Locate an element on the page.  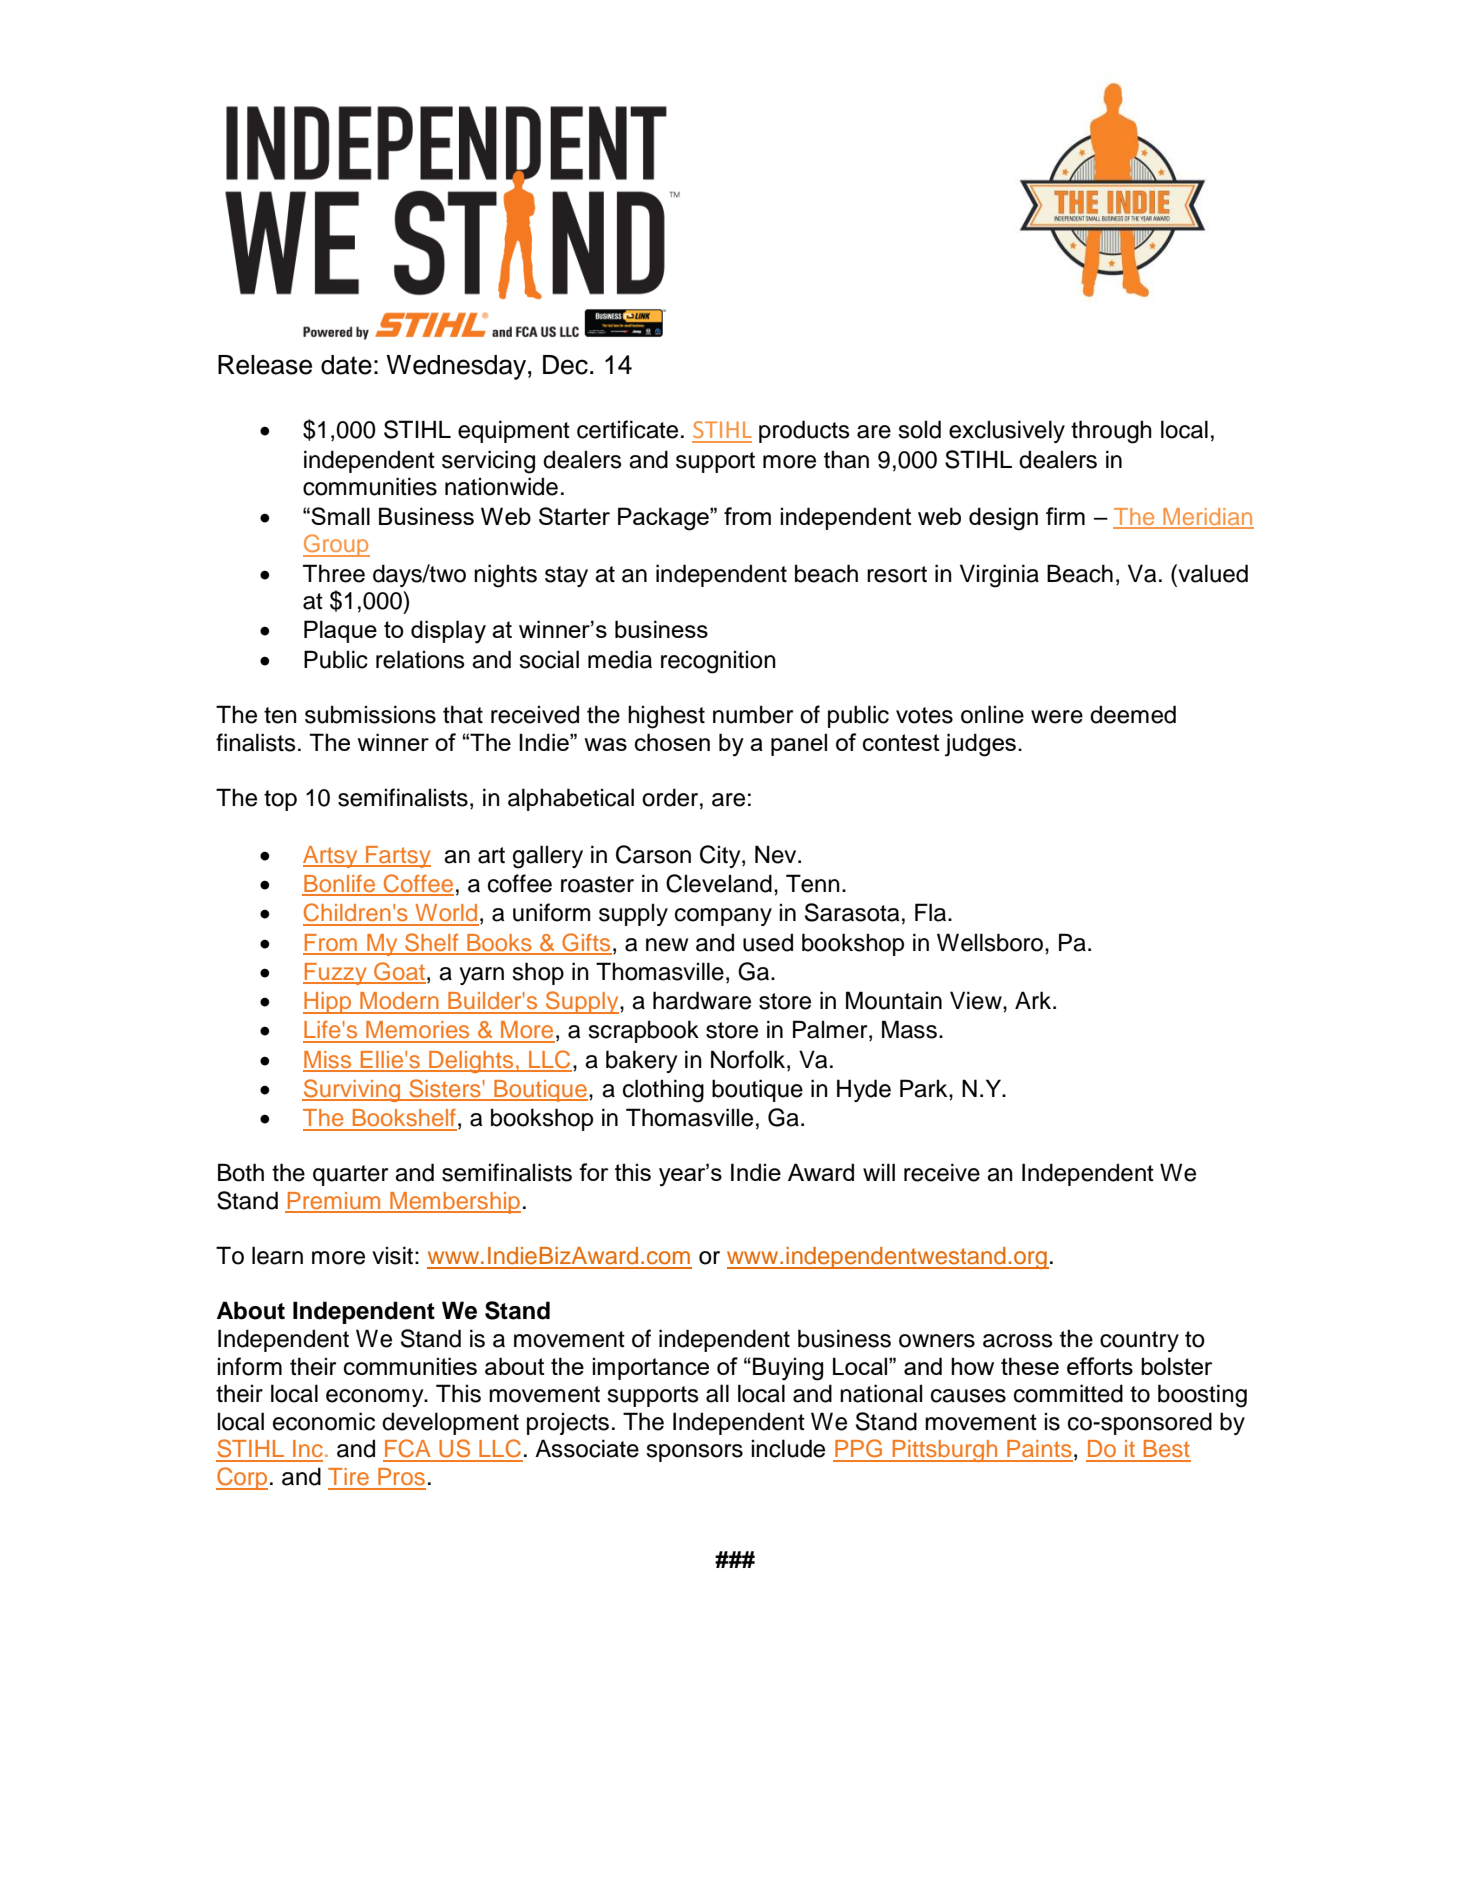
Plaque is located at coordinates (340, 631).
